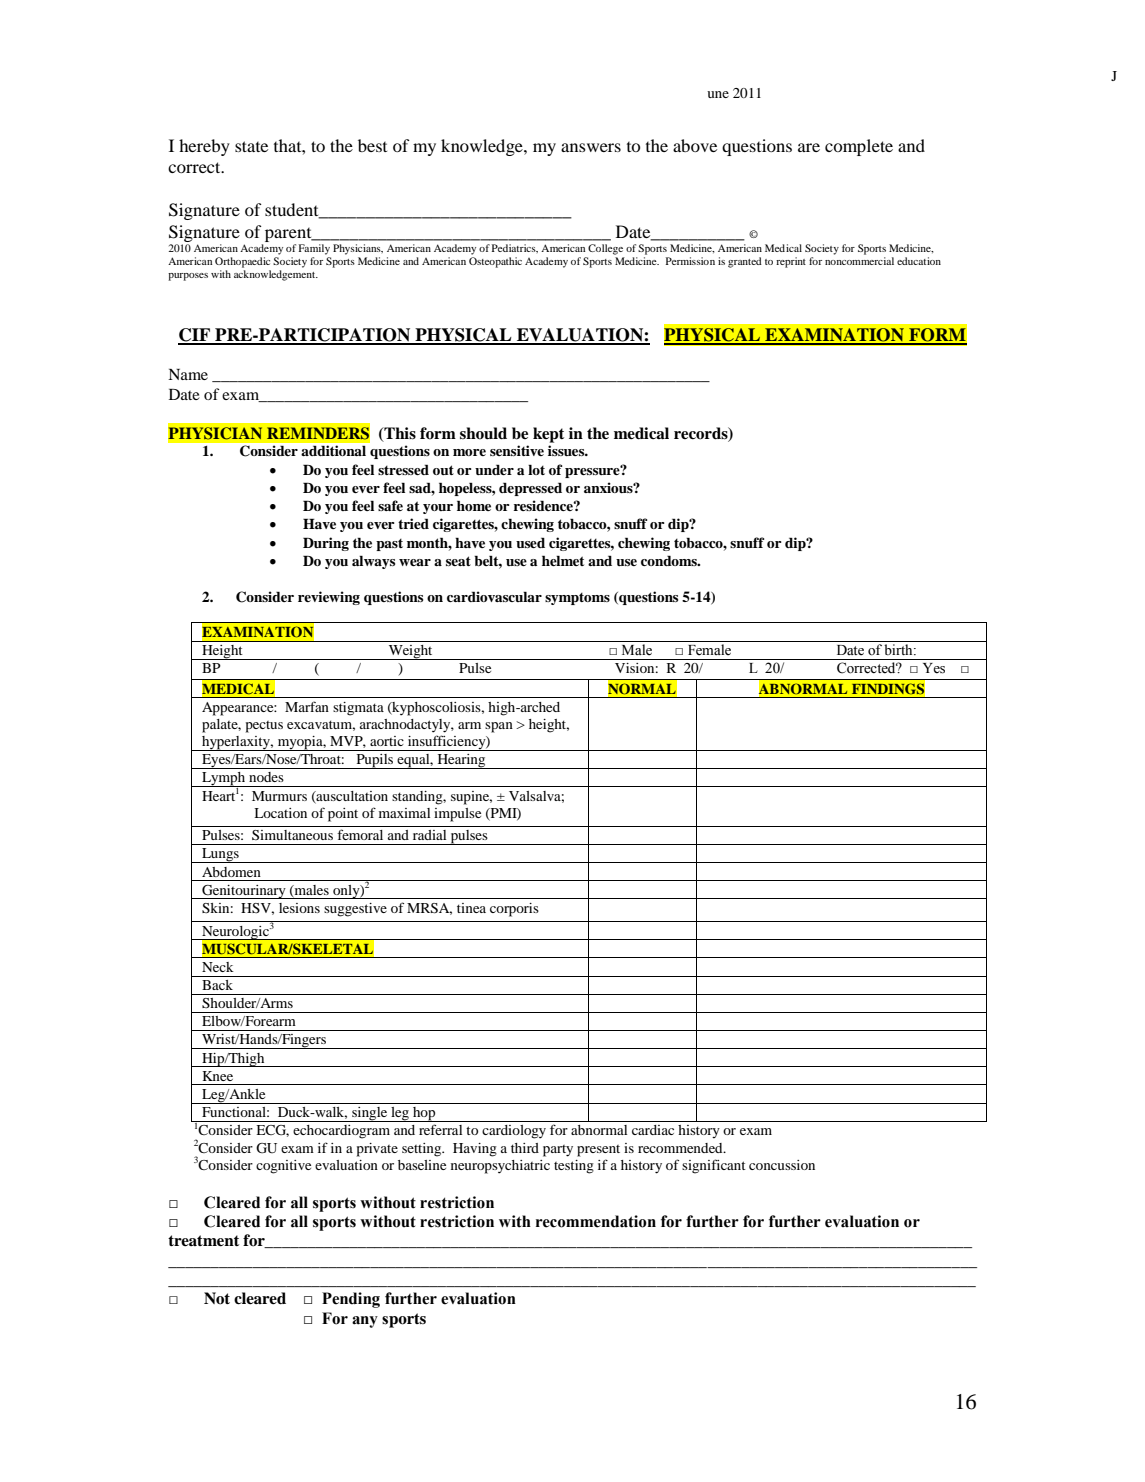 This page has width=1145, height=1482. What do you see at coordinates (251, 146) in the page?
I see `state` at bounding box center [251, 146].
